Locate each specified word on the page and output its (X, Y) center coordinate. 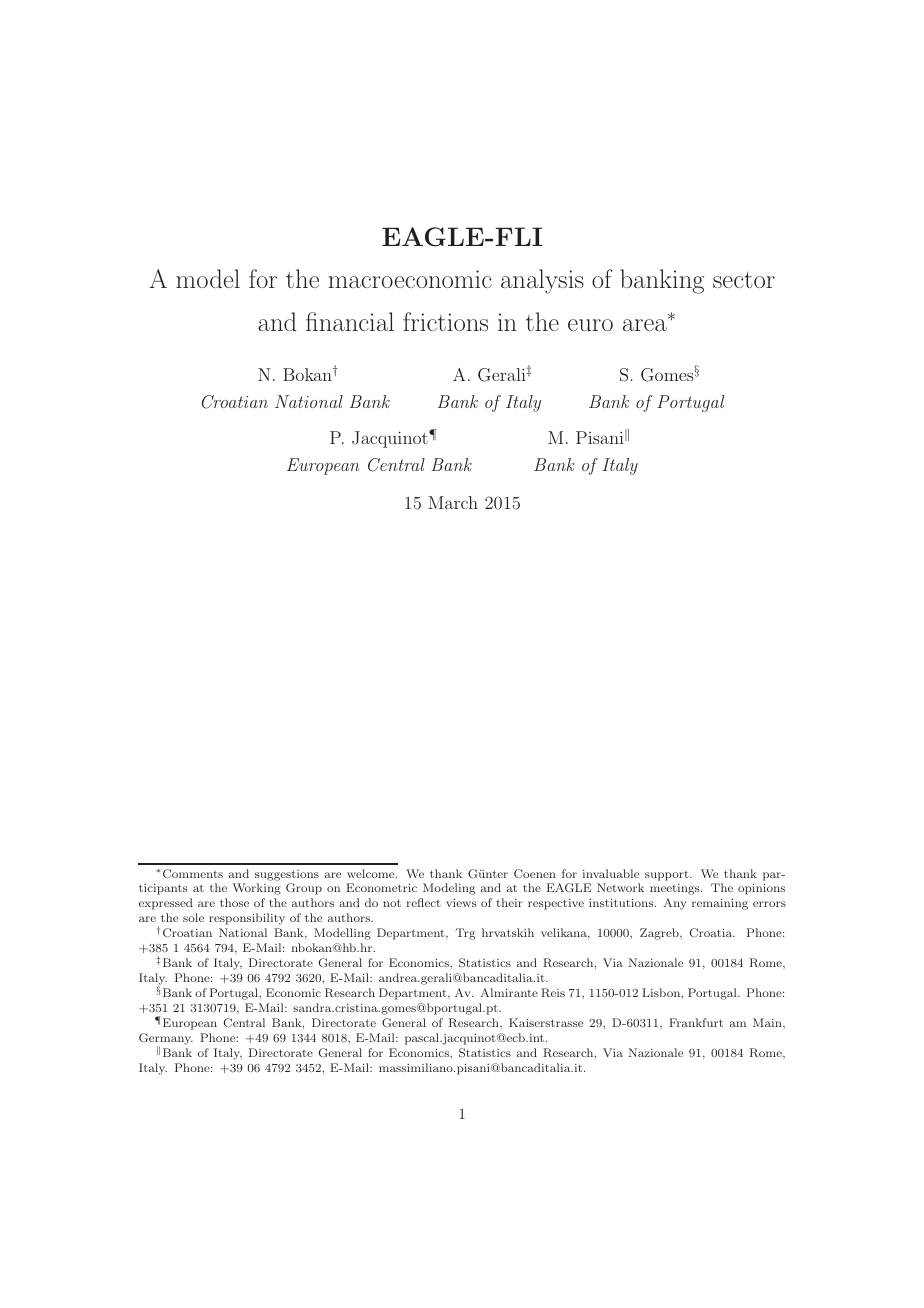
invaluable (611, 873)
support (668, 876)
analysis (542, 281)
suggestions (287, 875)
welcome (372, 873)
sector (744, 280)
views (461, 903)
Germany (166, 1040)
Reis (553, 992)
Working (256, 889)
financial (350, 321)
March (453, 502)
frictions (445, 321)
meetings (676, 889)
